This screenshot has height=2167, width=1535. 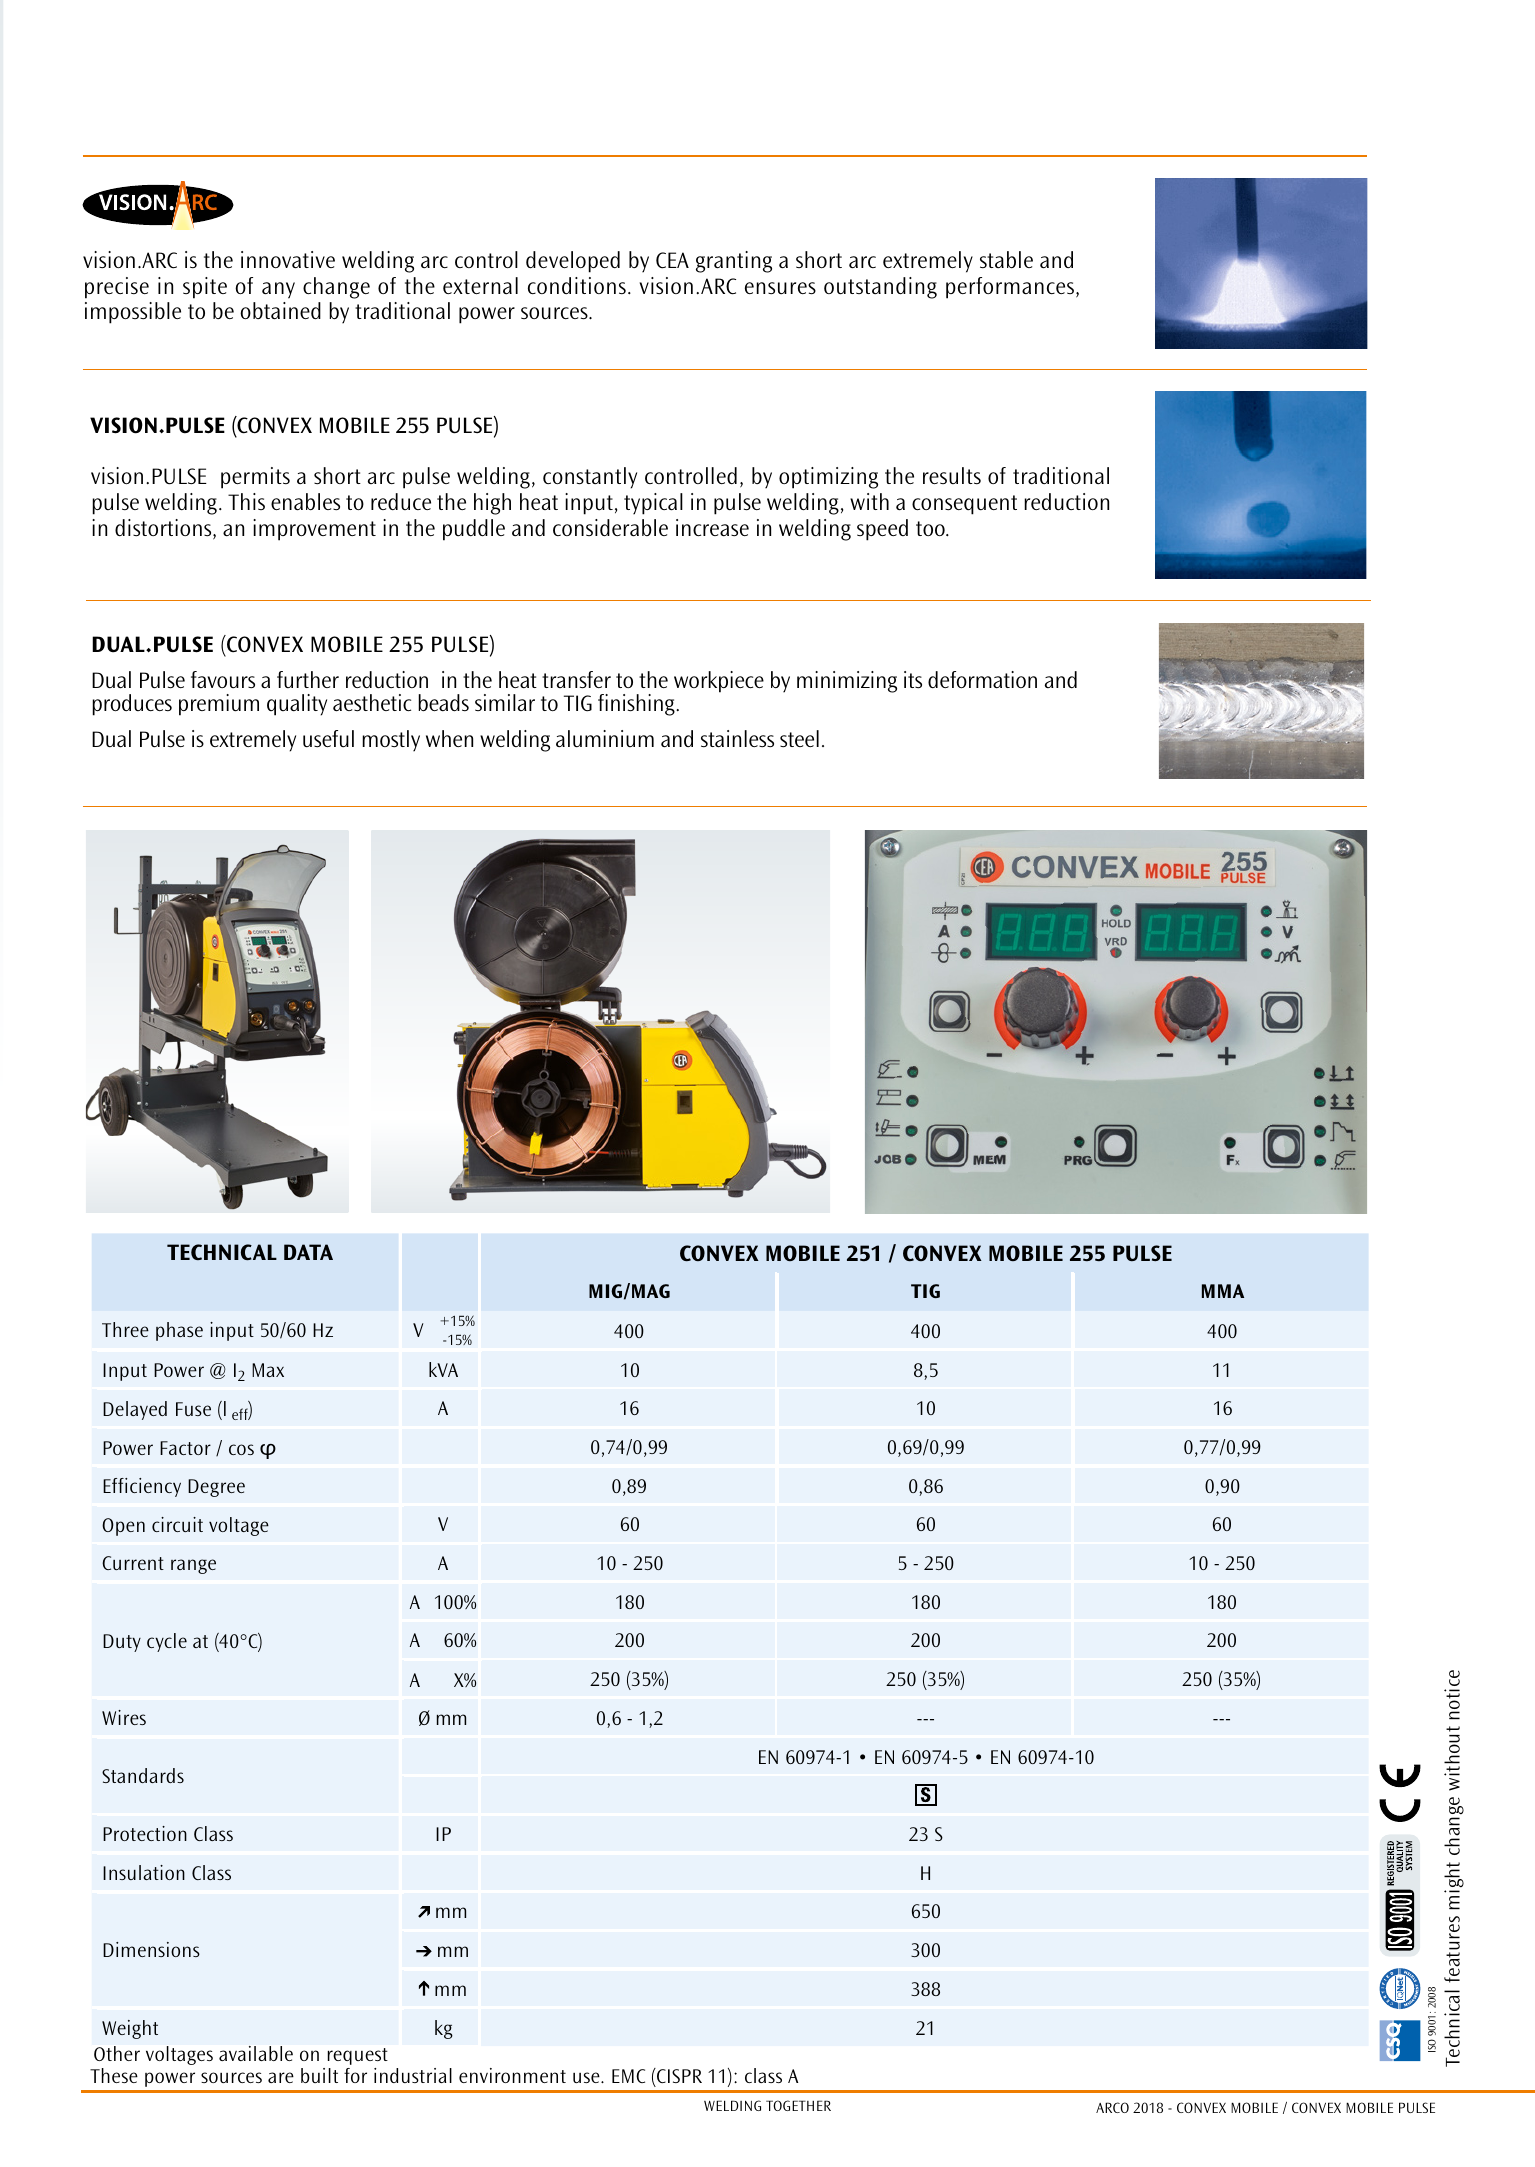 What do you see at coordinates (982, 679) in the screenshot?
I see `deformation` at bounding box center [982, 679].
